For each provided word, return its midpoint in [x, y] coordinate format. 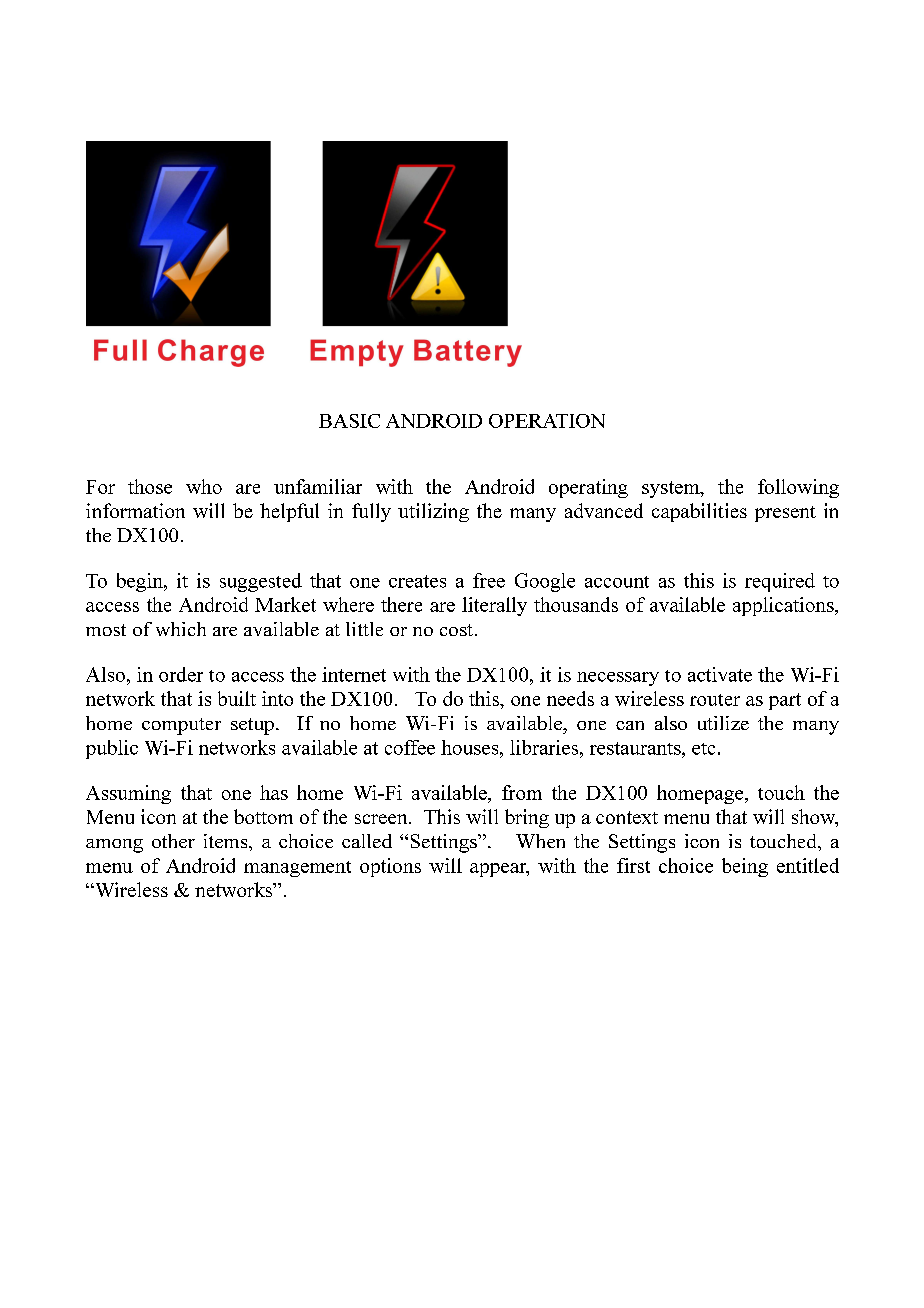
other [173, 841]
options [390, 867]
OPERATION [547, 421]
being [745, 867]
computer [181, 726]
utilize [723, 723]
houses [471, 747]
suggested [261, 582]
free [489, 580]
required [780, 582]
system [672, 489]
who [204, 486]
